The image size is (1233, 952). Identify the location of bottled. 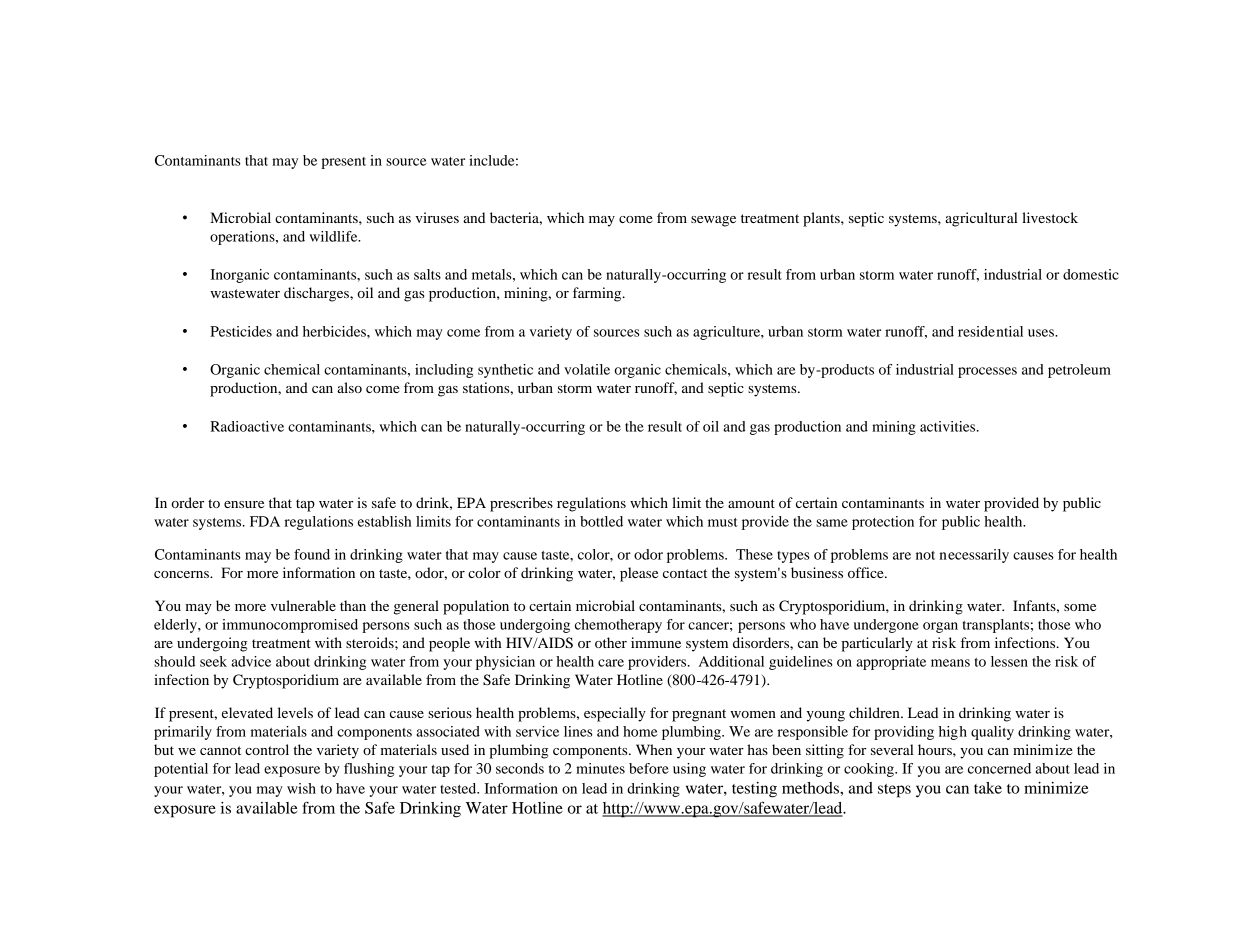
(601, 521).
